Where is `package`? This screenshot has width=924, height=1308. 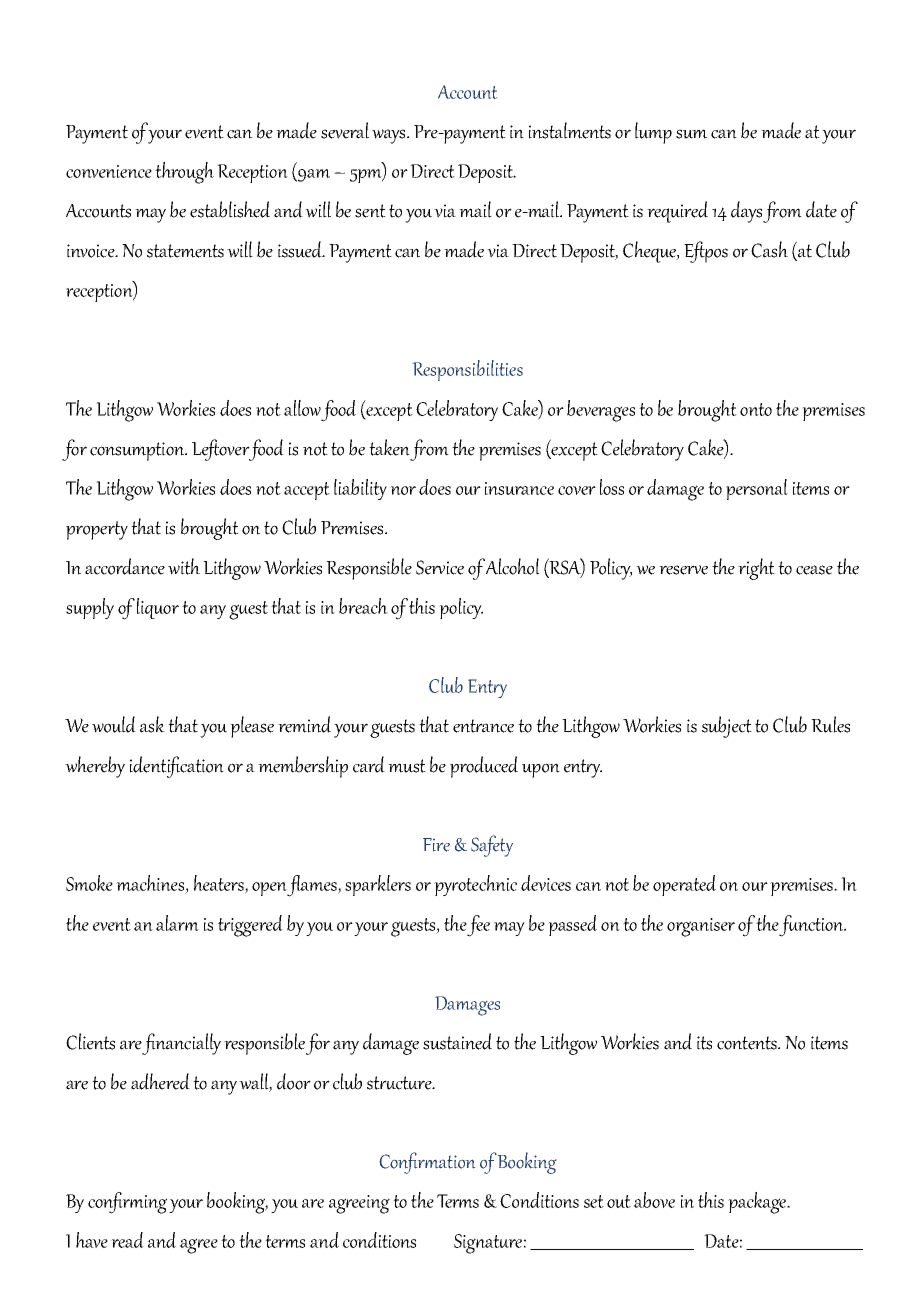 package is located at coordinates (758, 1203).
